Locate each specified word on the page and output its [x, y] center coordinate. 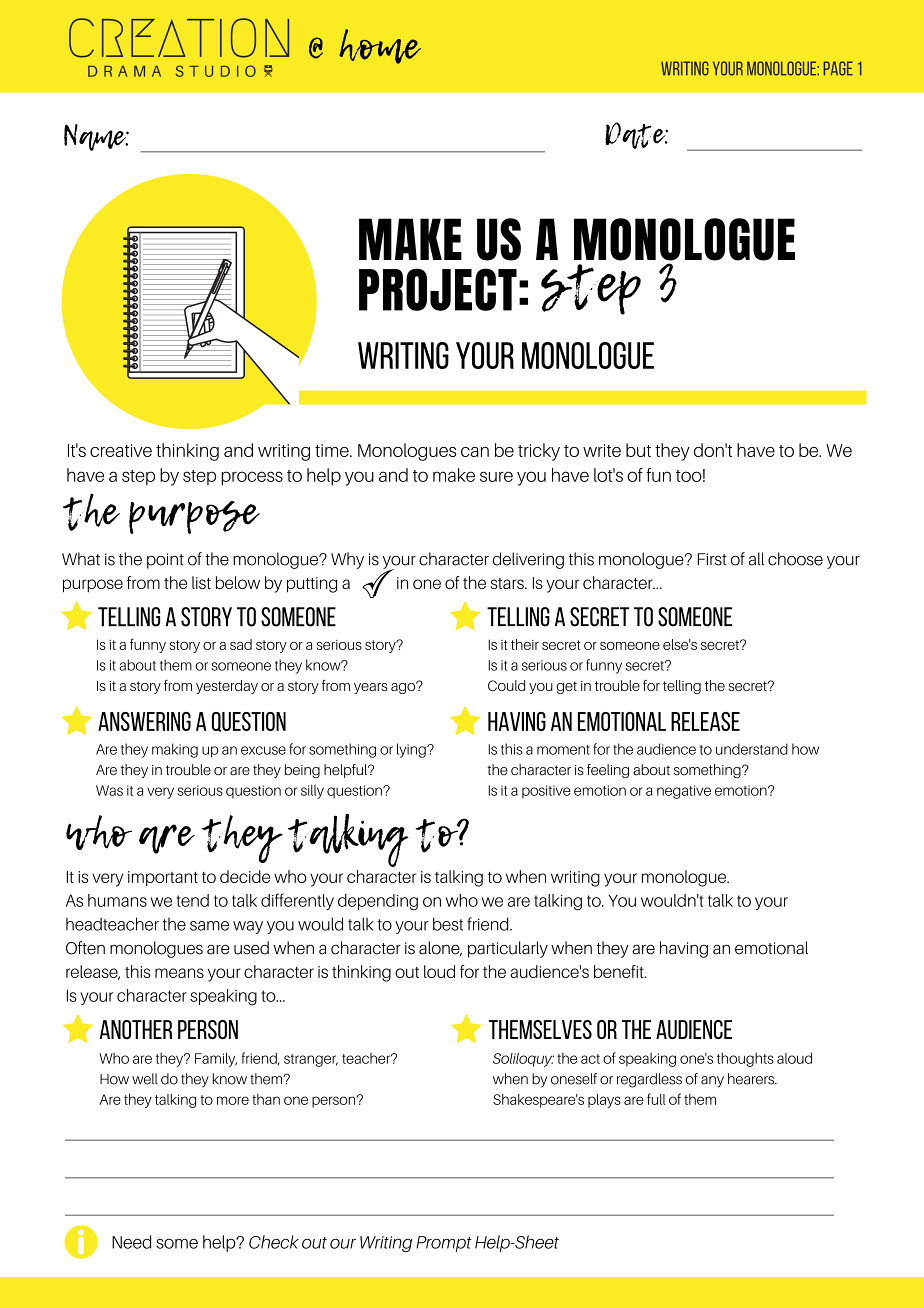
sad [241, 644]
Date [636, 135]
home [380, 46]
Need [131, 1242]
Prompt [444, 1244]
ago [404, 687]
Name [96, 137]
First [712, 559]
